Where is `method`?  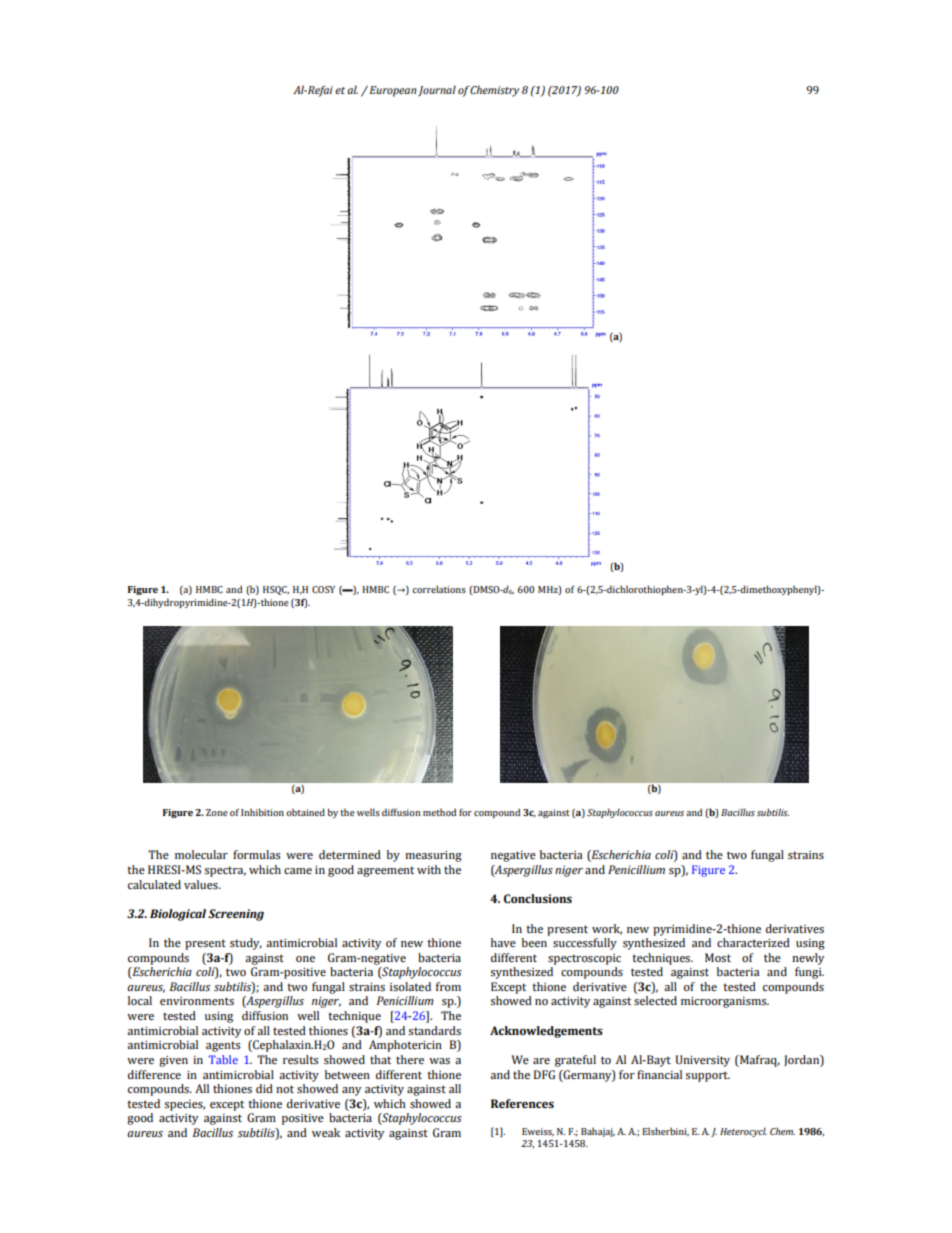
method is located at coordinates (439, 812).
